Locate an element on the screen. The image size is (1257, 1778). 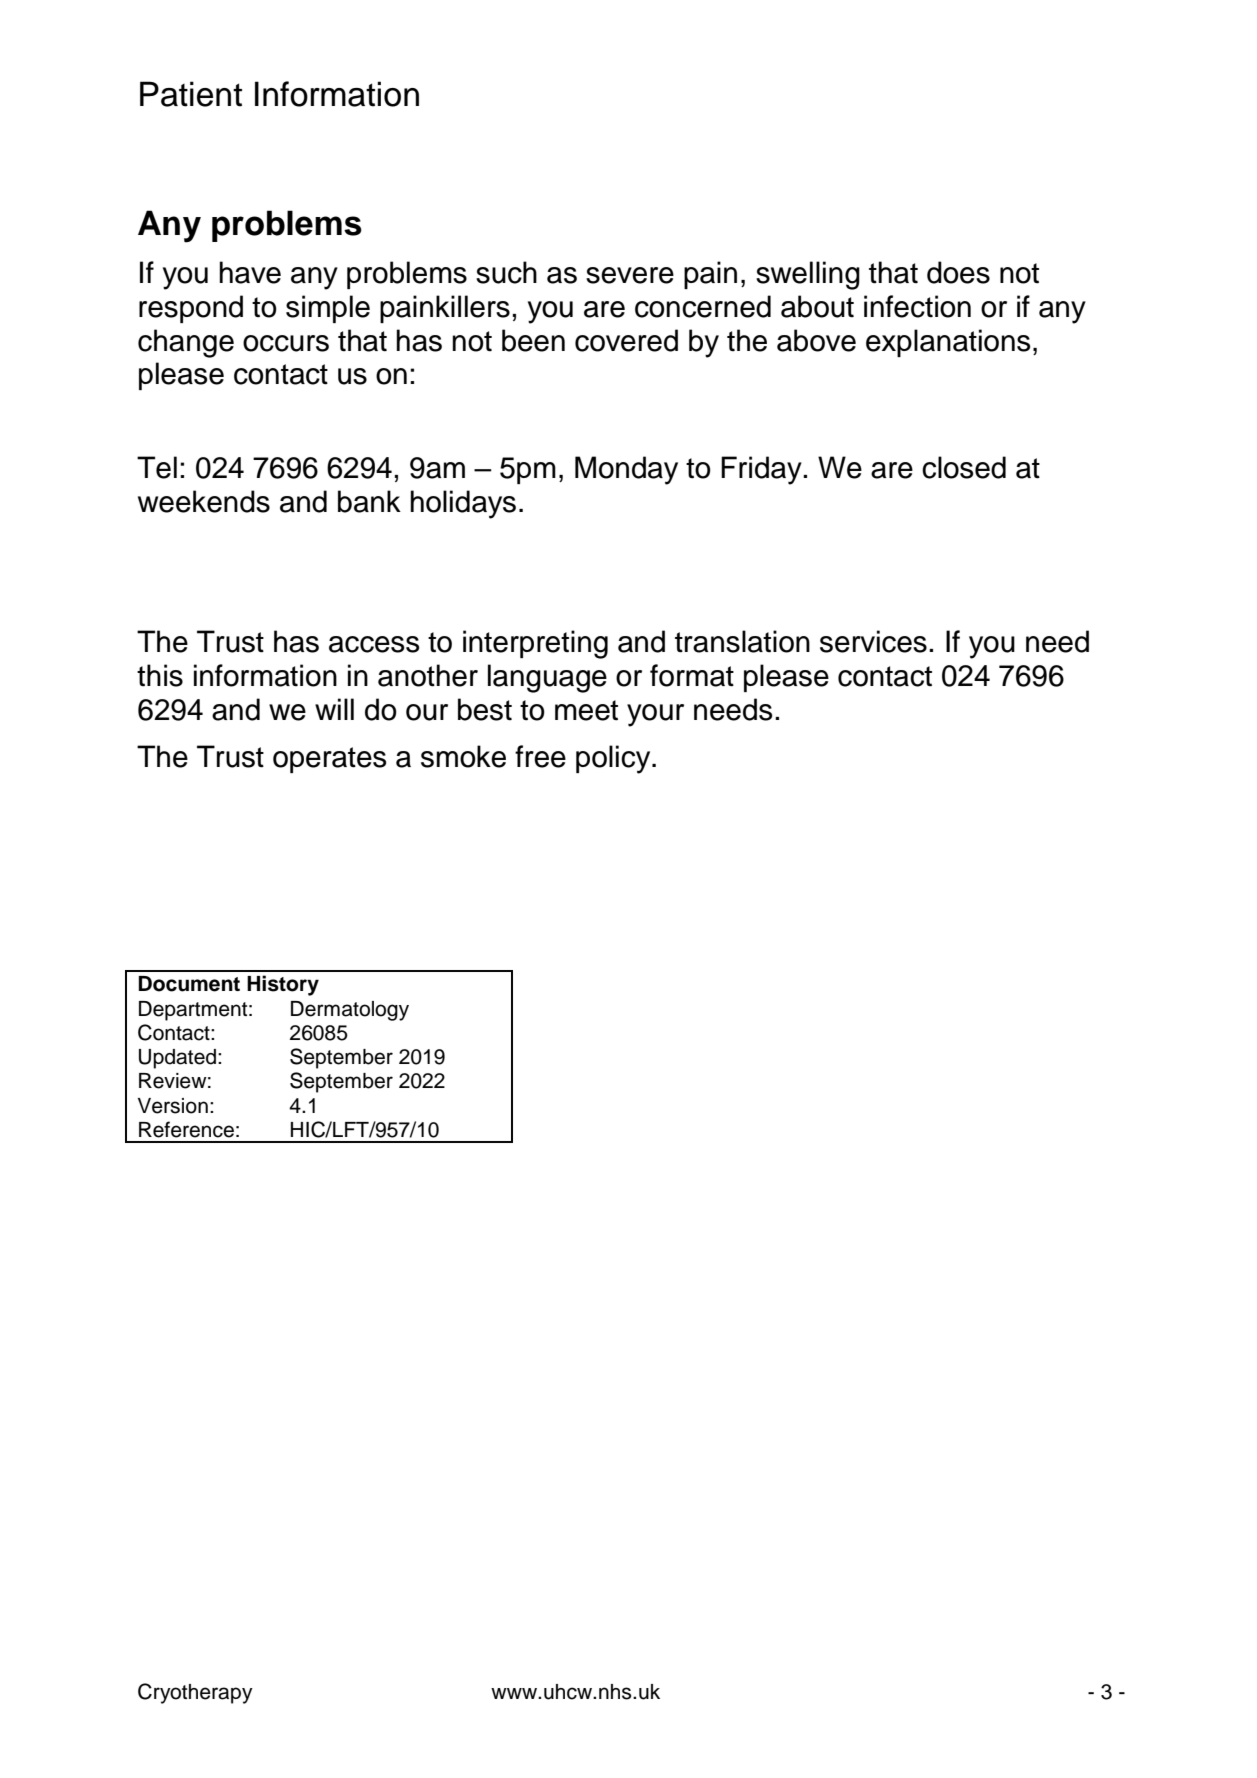
Reference is located at coordinates (186, 1129).
